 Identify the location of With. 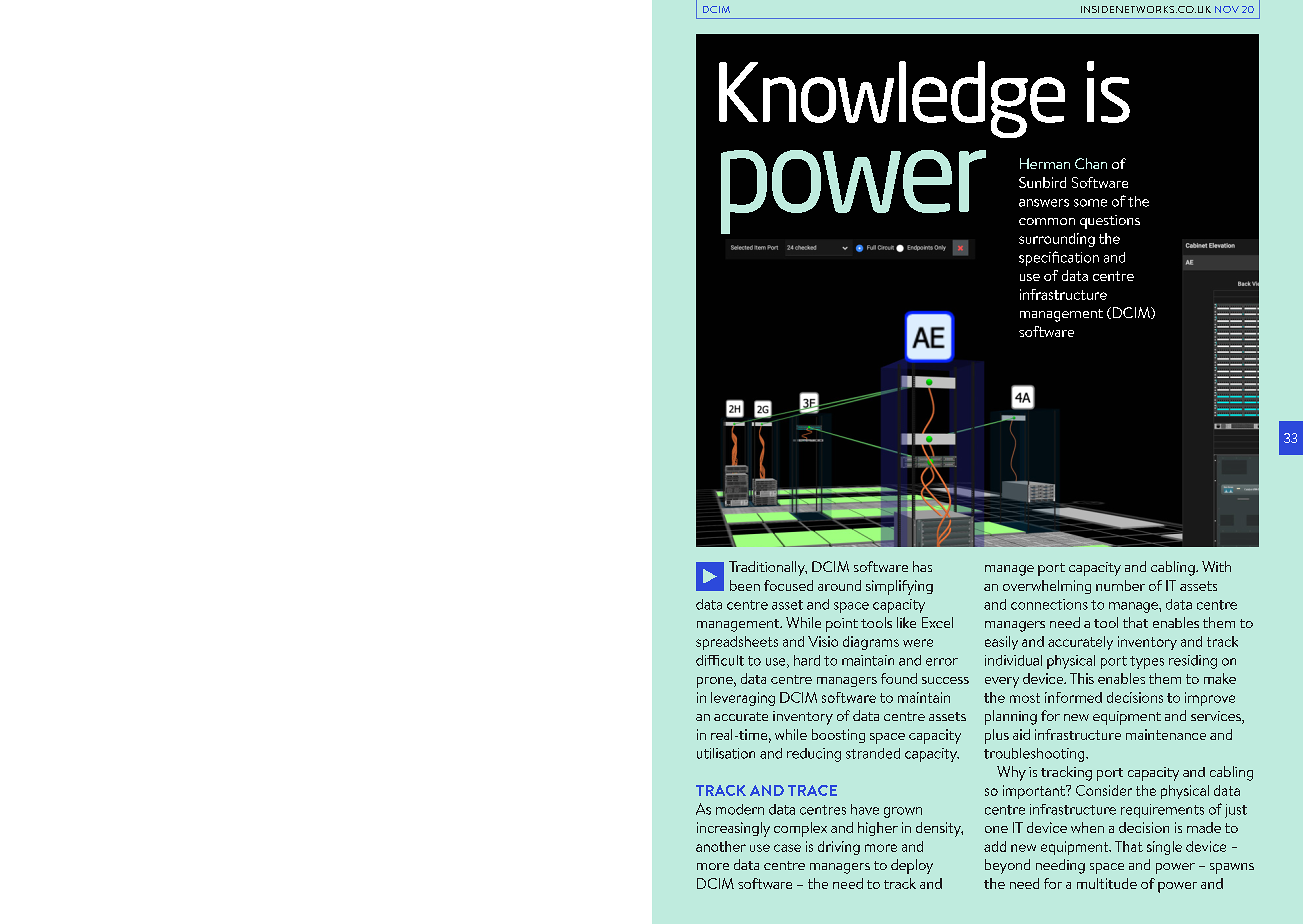
(1216, 566).
